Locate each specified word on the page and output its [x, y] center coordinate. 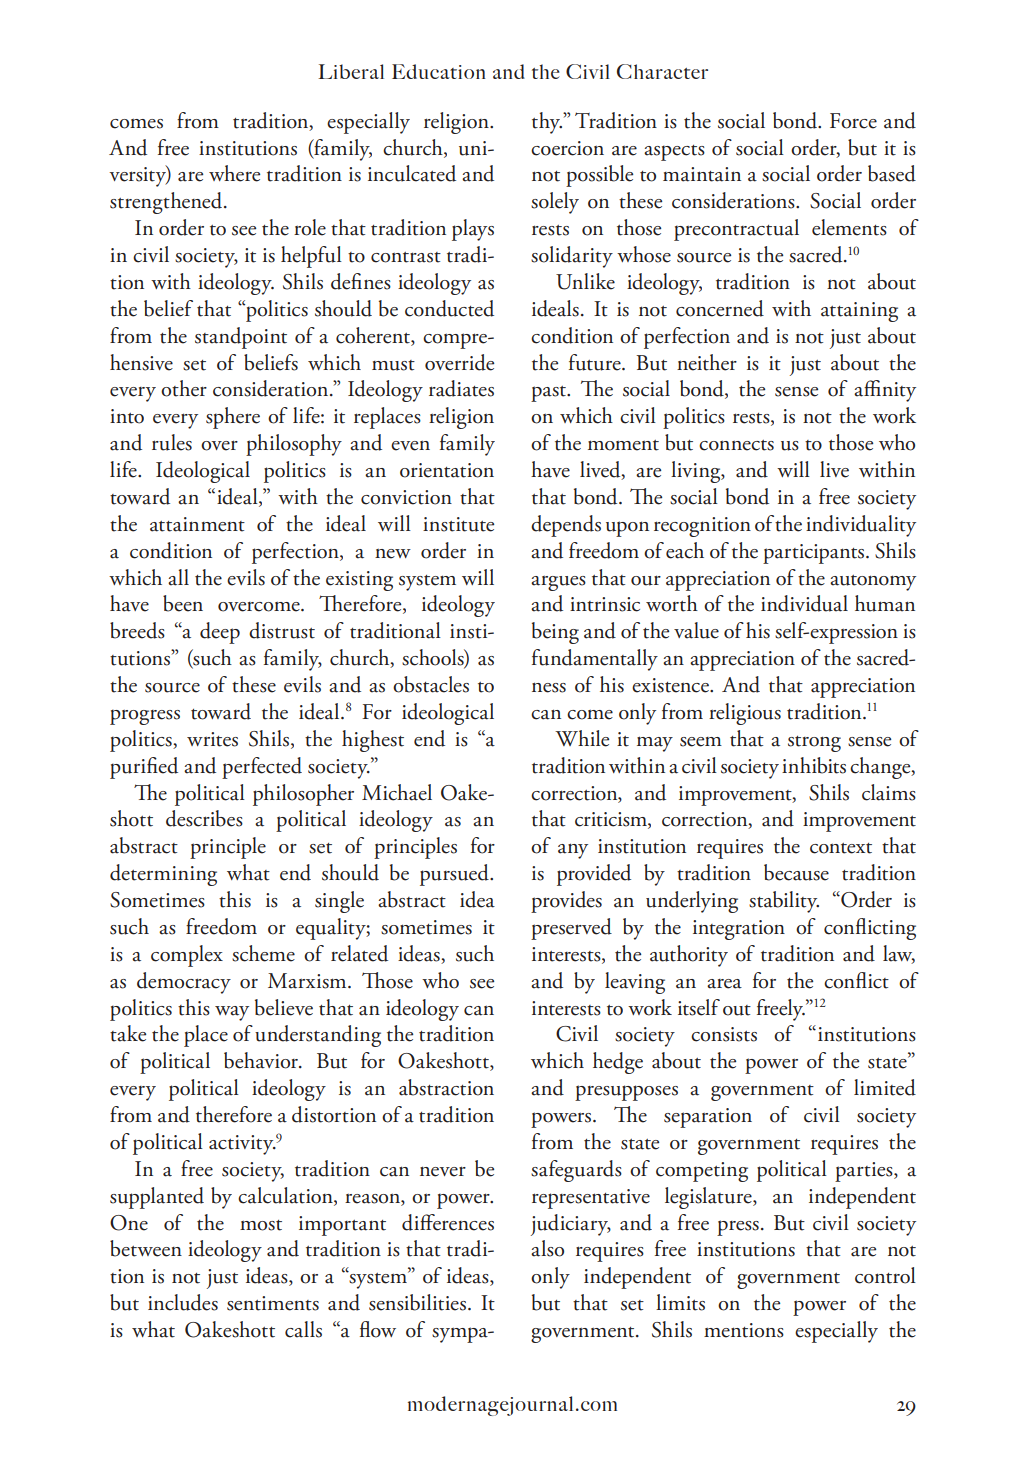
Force [853, 121]
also [547, 1248]
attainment [197, 524]
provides [566, 902]
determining [163, 875]
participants [815, 554]
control [885, 1275]
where [234, 173]
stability [784, 902]
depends [566, 526]
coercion [567, 148]
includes [183, 1302]
